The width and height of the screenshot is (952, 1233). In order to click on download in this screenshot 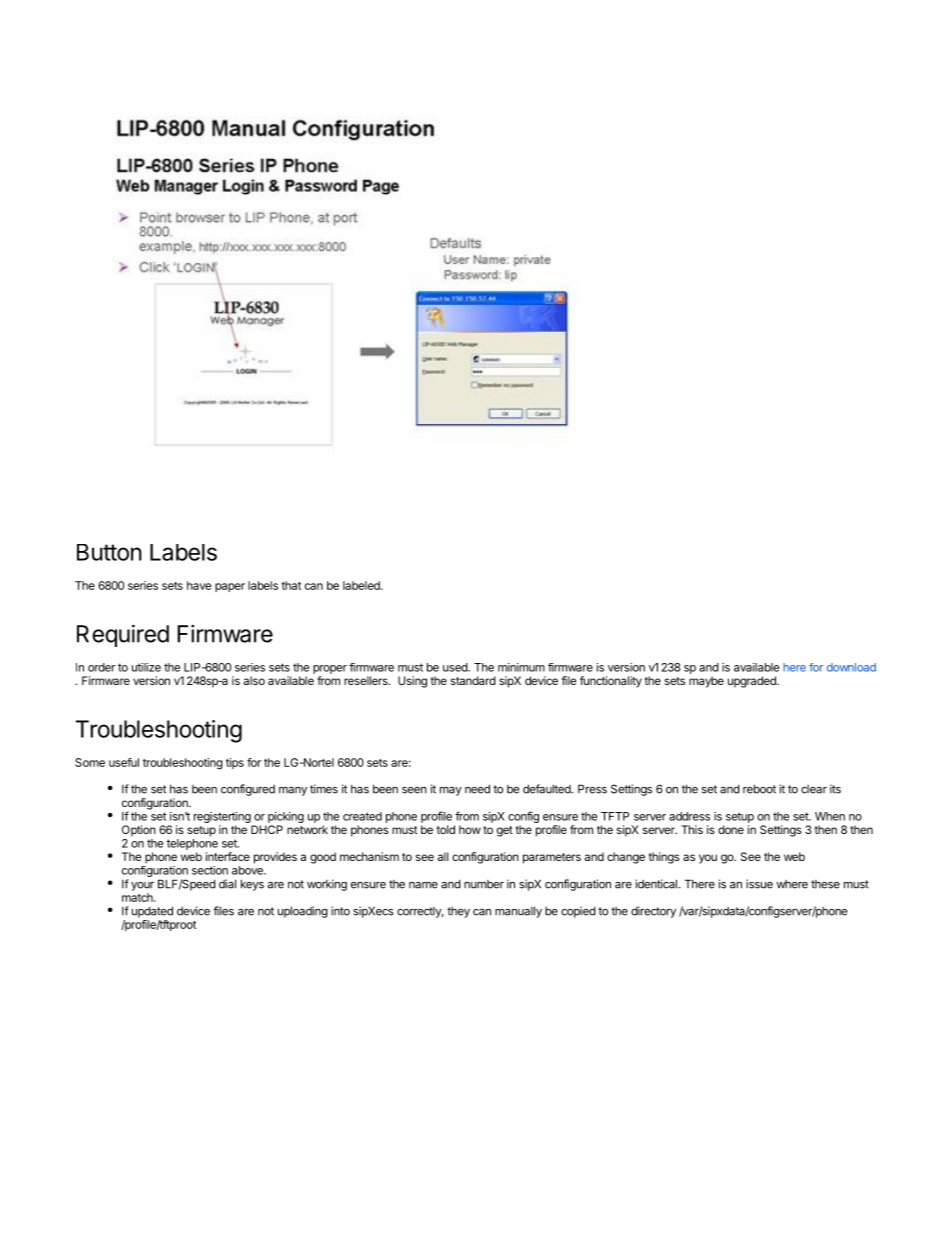, I will do `click(851, 667)`.
